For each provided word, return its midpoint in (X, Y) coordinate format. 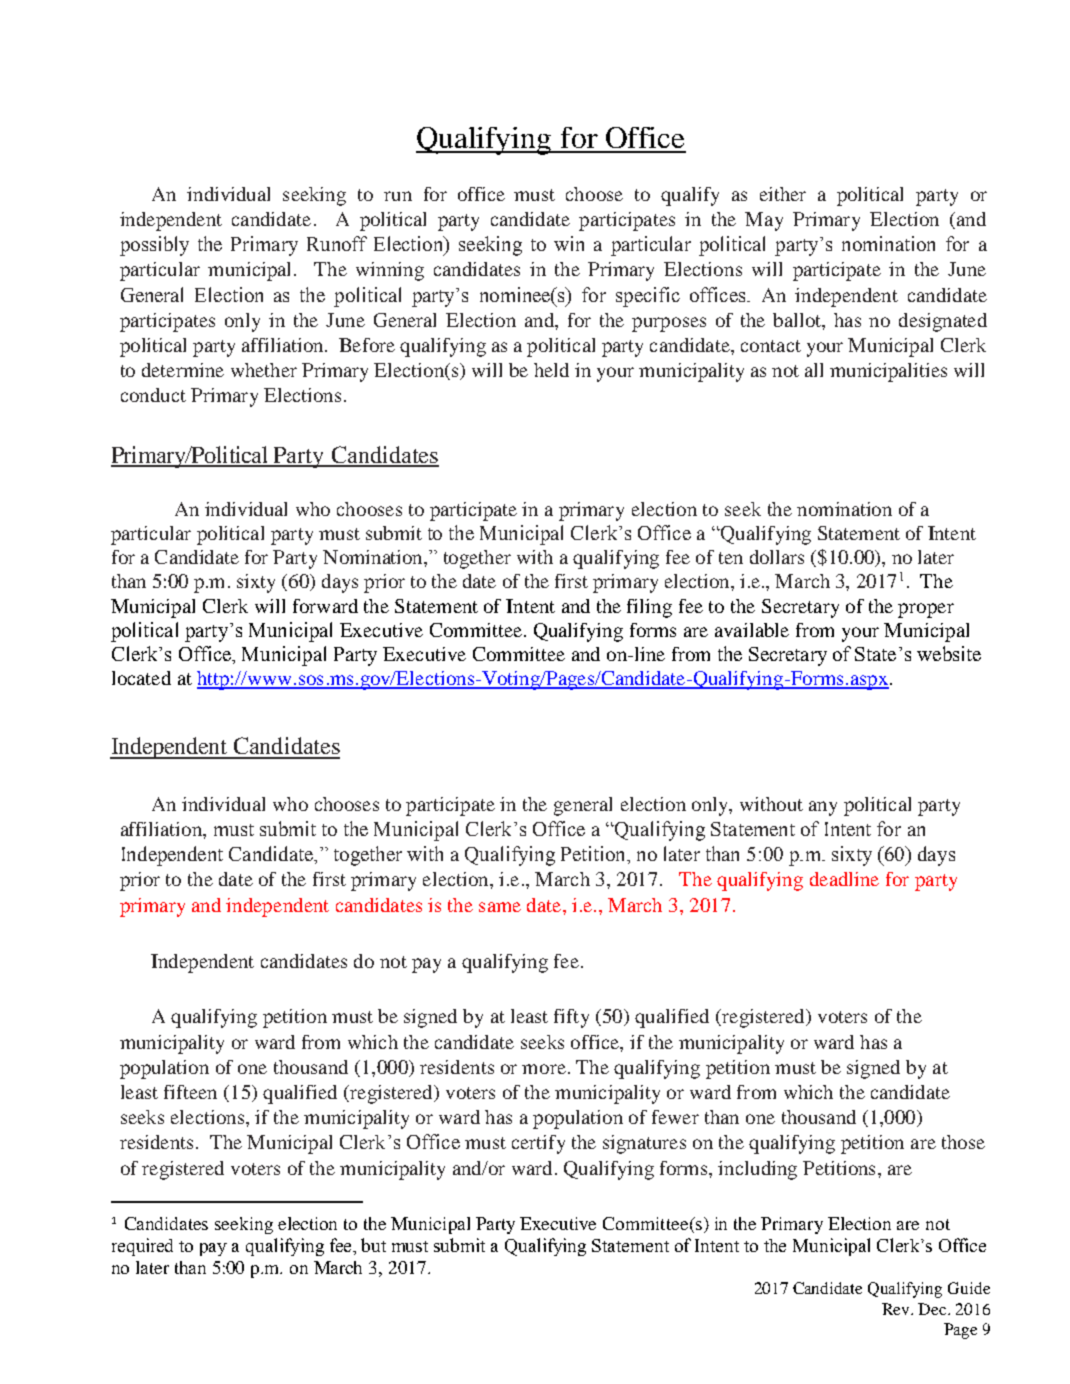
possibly (154, 246)
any (823, 808)
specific (648, 297)
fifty (571, 1018)
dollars (777, 557)
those (963, 1142)
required (142, 1247)
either (783, 194)
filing (649, 608)
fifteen (190, 1092)
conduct (153, 395)
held (551, 370)
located (141, 678)
